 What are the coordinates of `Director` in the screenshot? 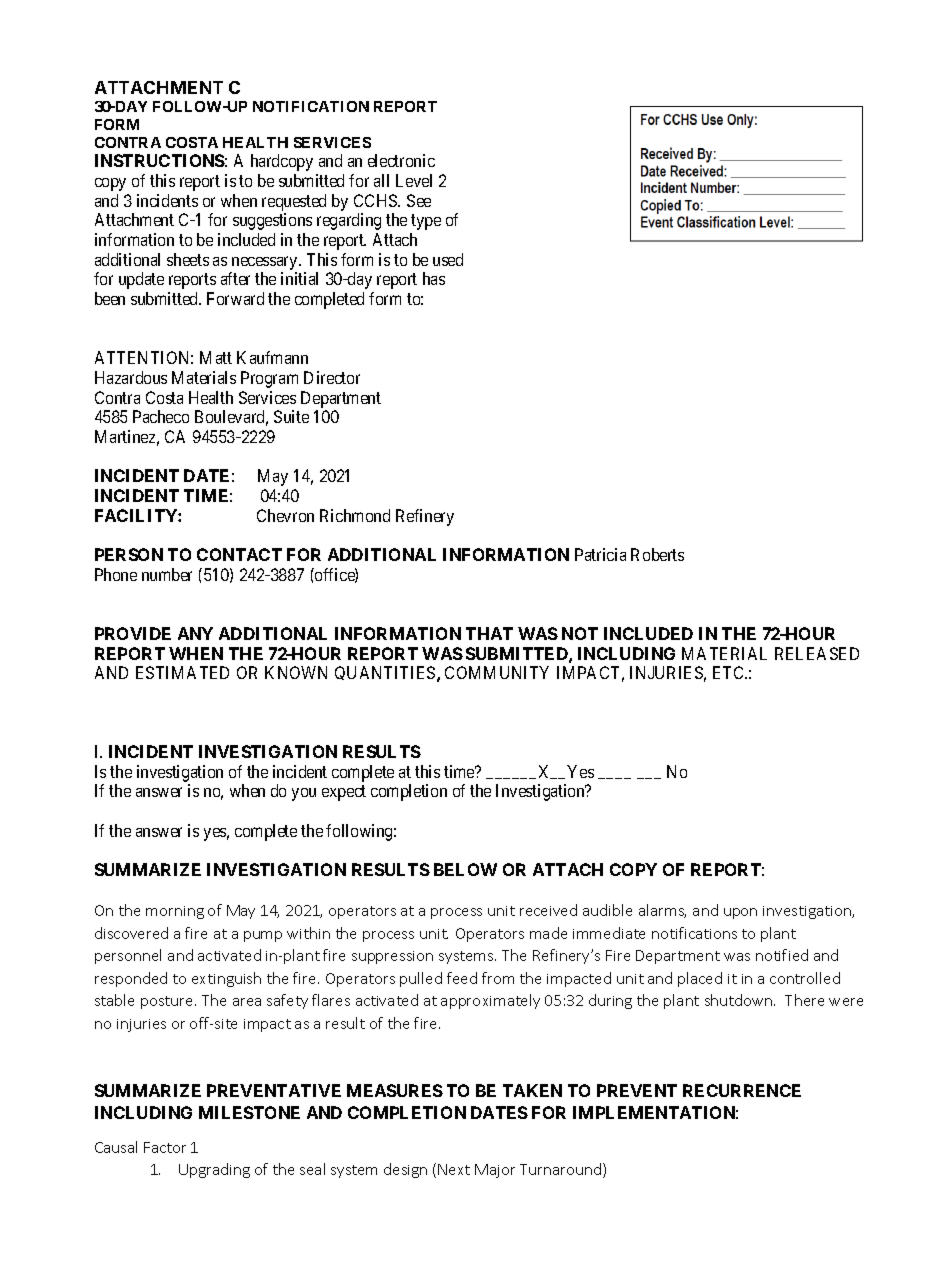 It's located at (332, 377).
